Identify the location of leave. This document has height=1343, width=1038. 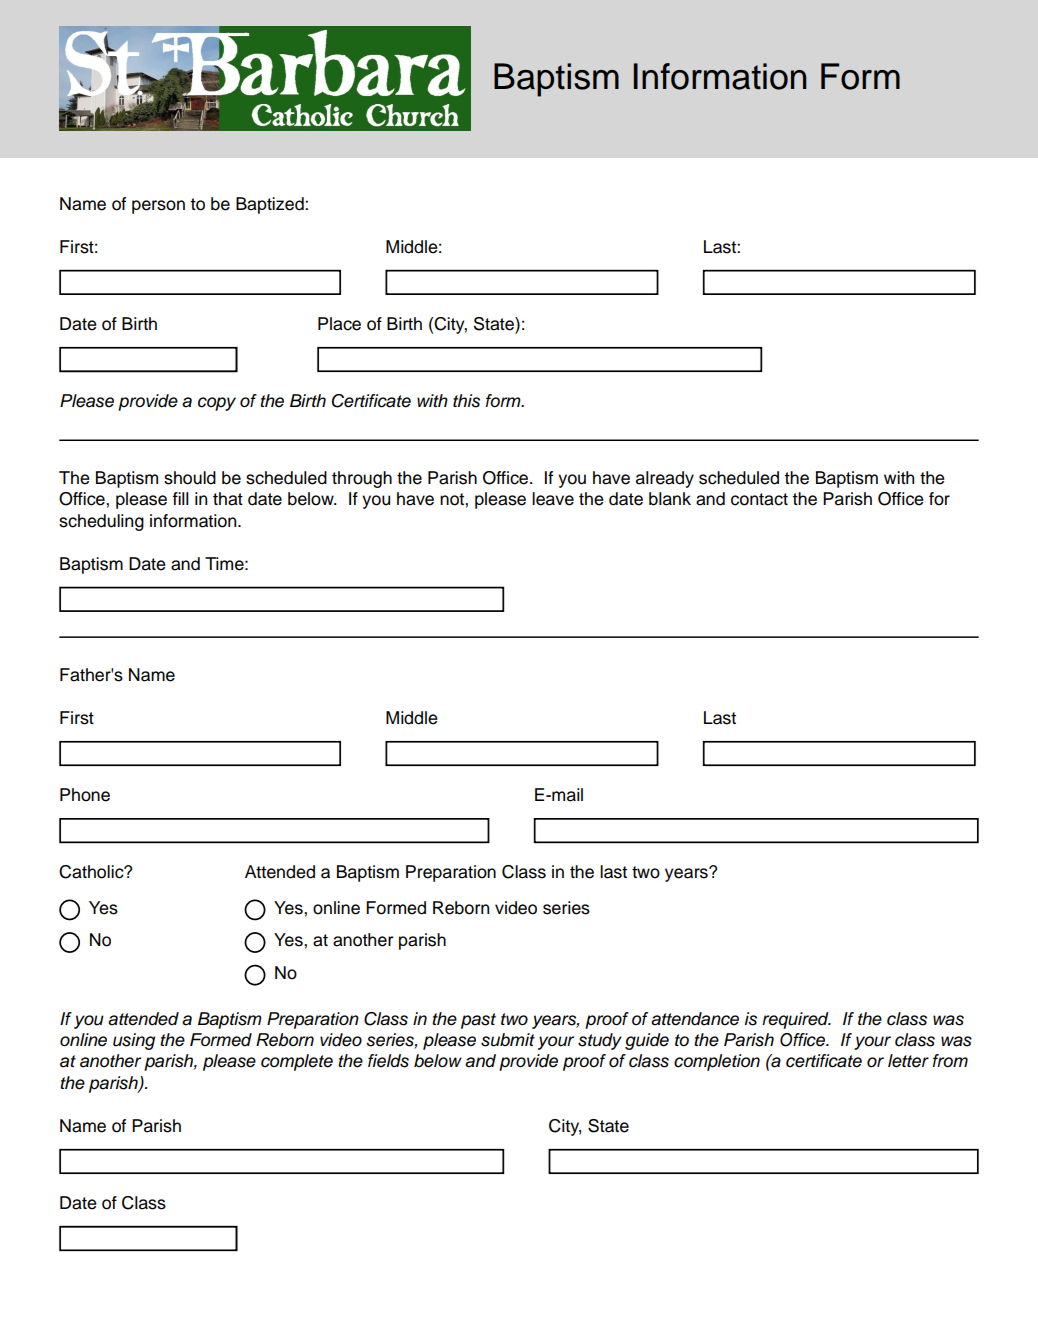
(553, 499).
